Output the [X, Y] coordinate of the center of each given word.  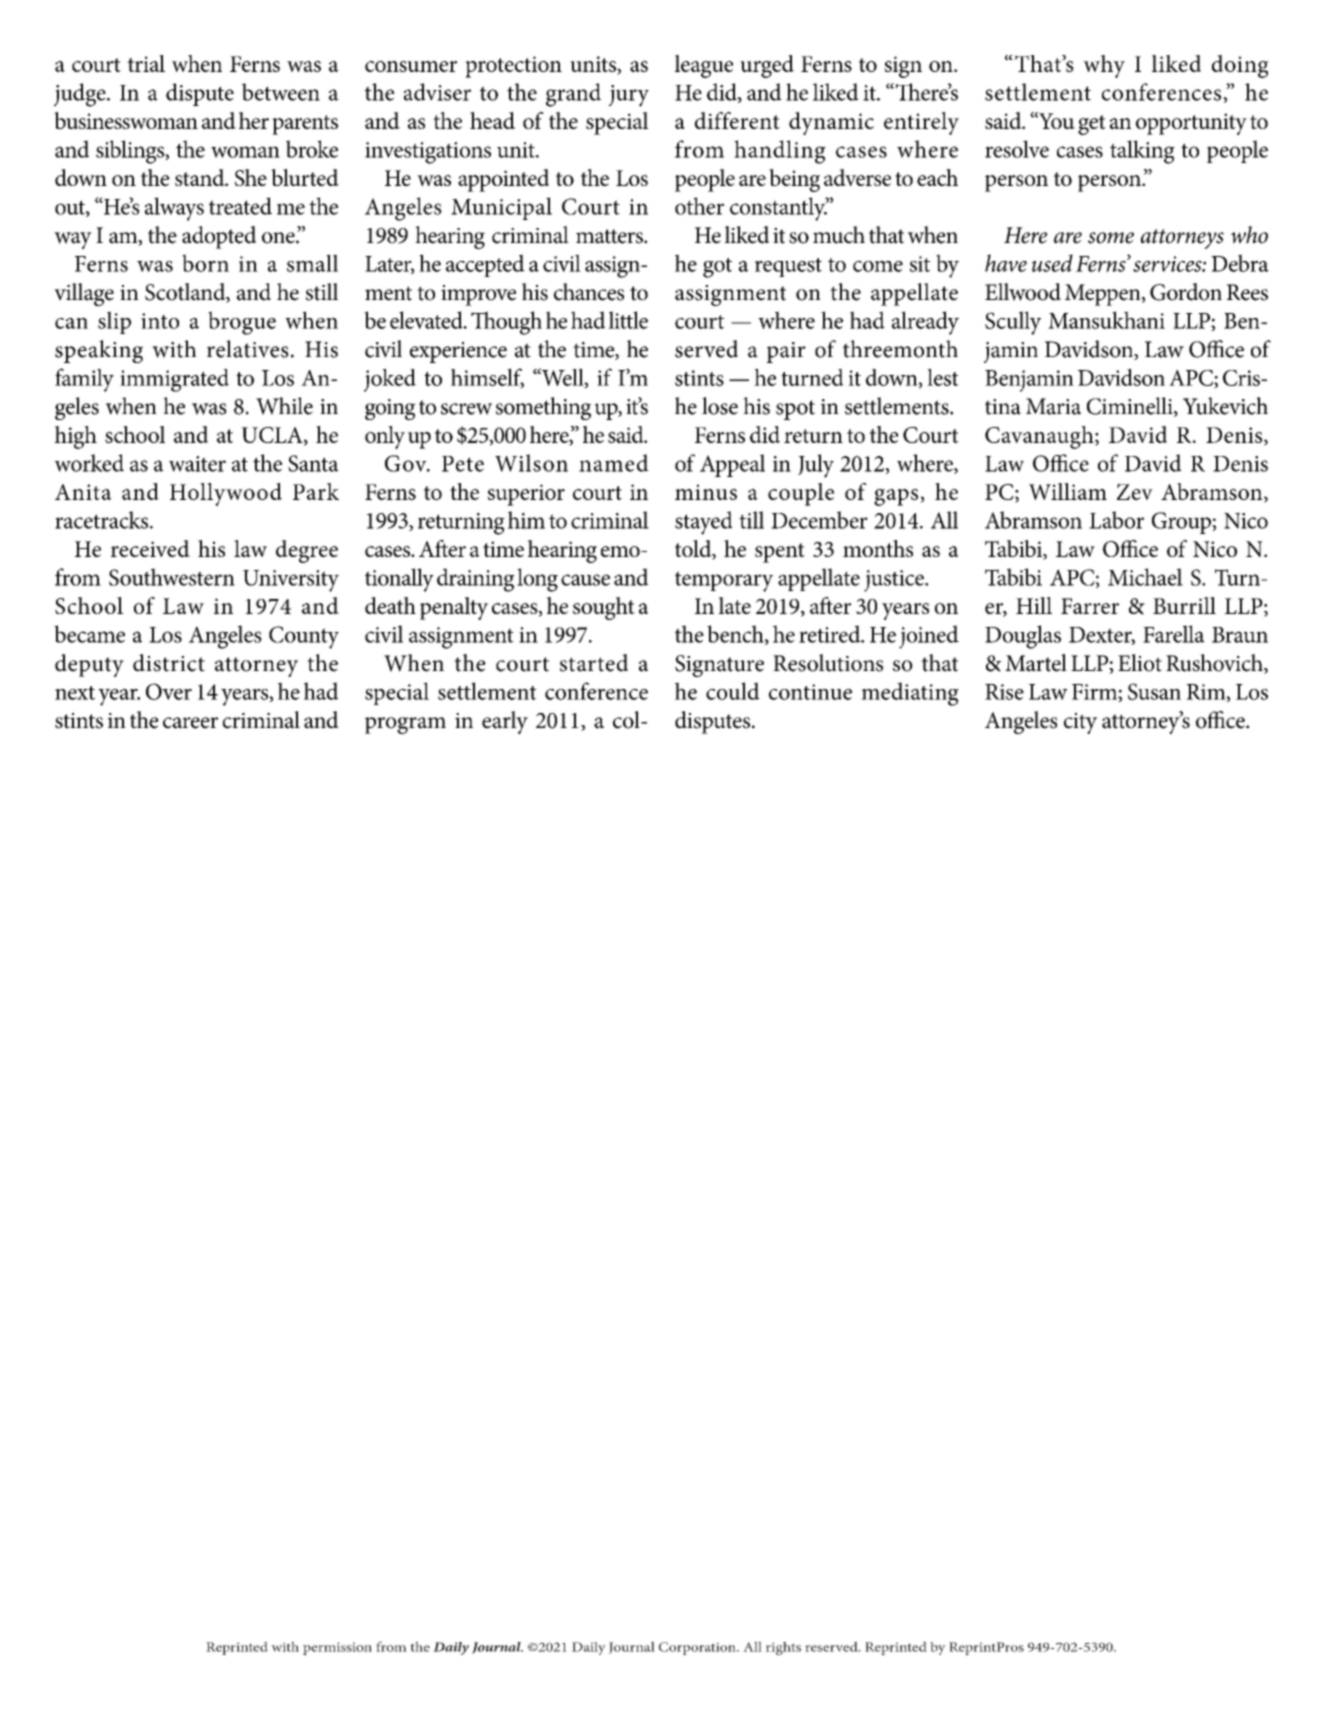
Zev [1134, 491]
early [505, 722]
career [190, 723]
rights [783, 1648]
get [1092, 125]
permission [337, 1648]
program [405, 725]
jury [629, 96]
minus [706, 492]
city [1080, 723]
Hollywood [226, 494]
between [281, 92]
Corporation [698, 1648]
